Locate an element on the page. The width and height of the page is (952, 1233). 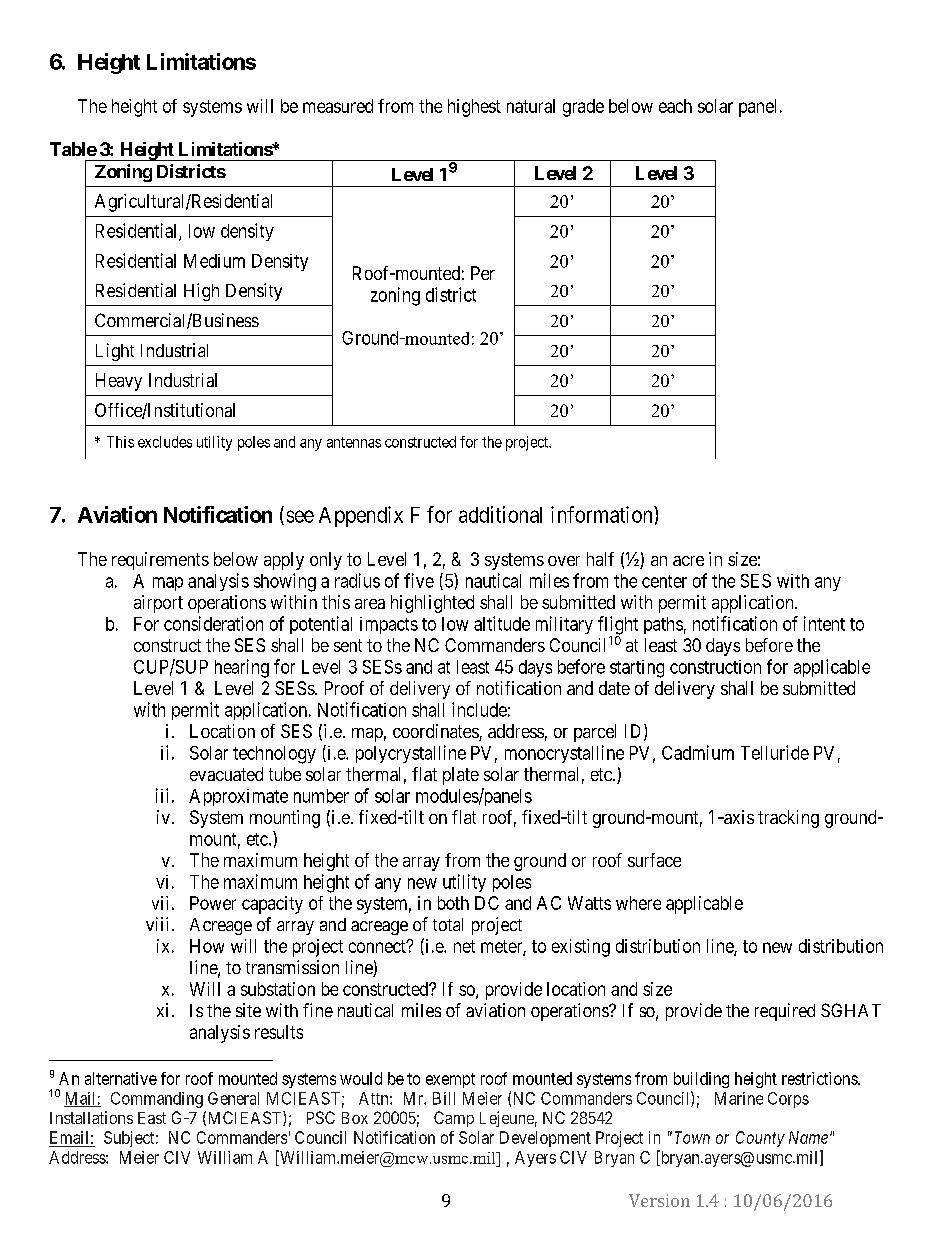
information is located at coordinates (603, 514).
